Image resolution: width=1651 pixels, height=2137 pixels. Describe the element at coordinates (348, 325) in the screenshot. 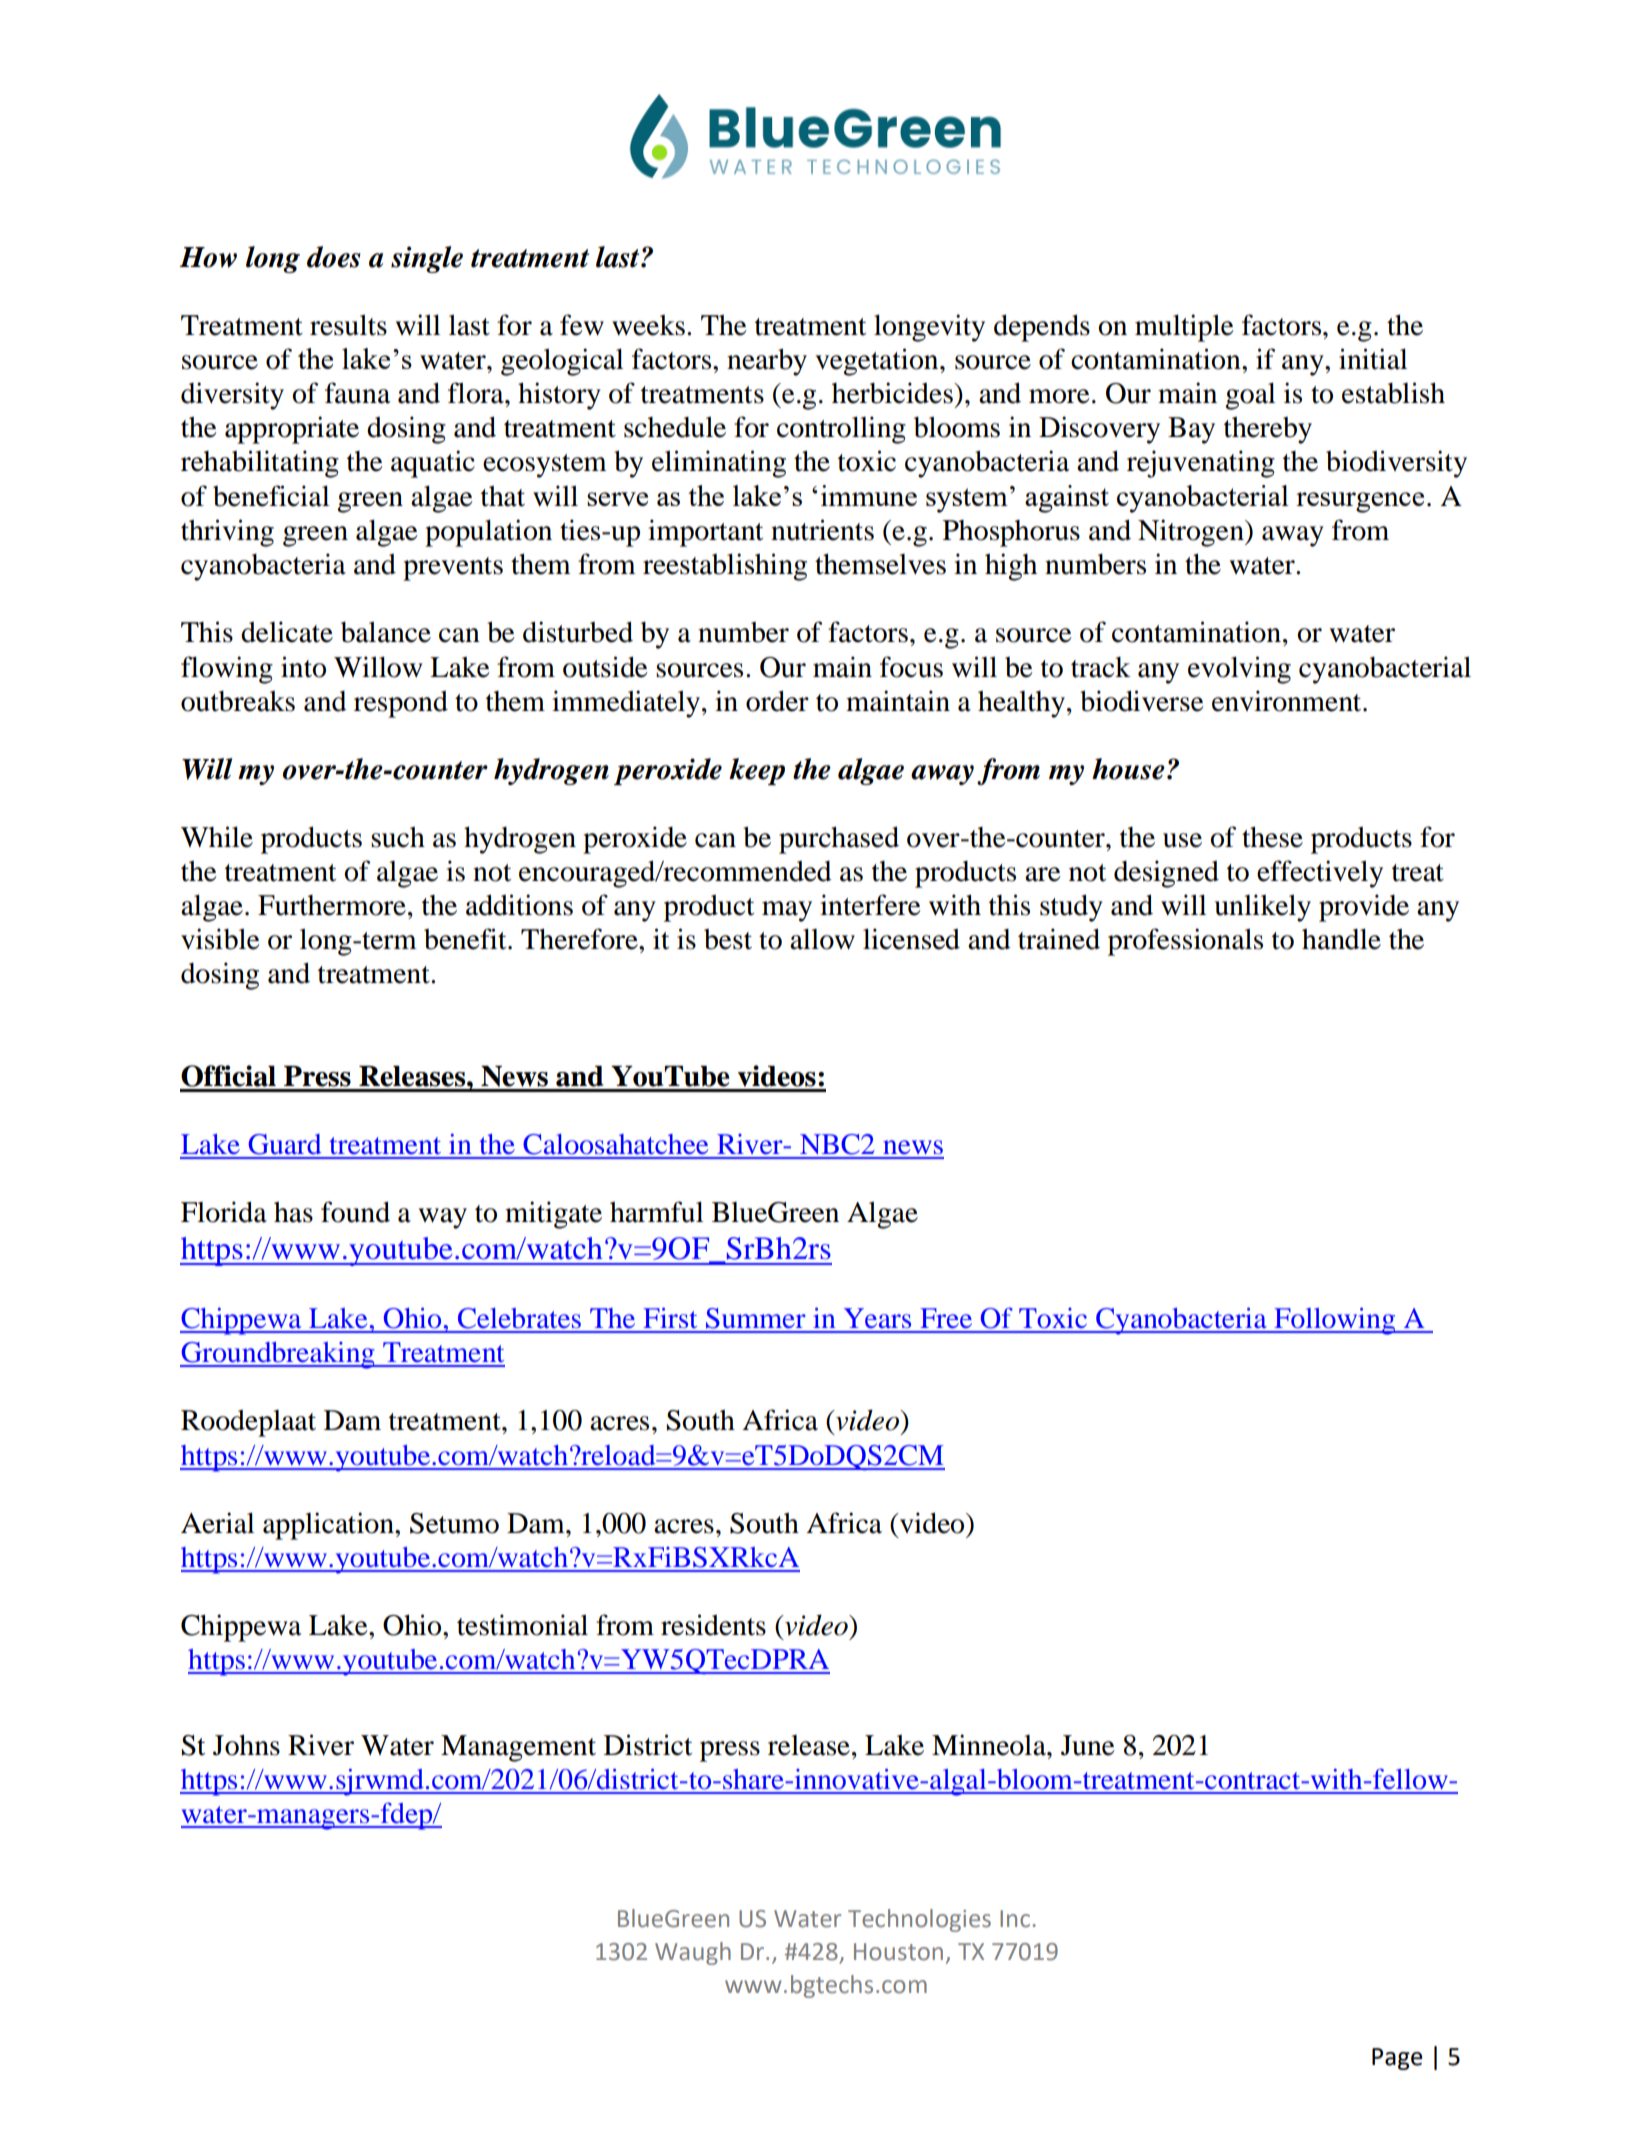

I see `results` at that location.
